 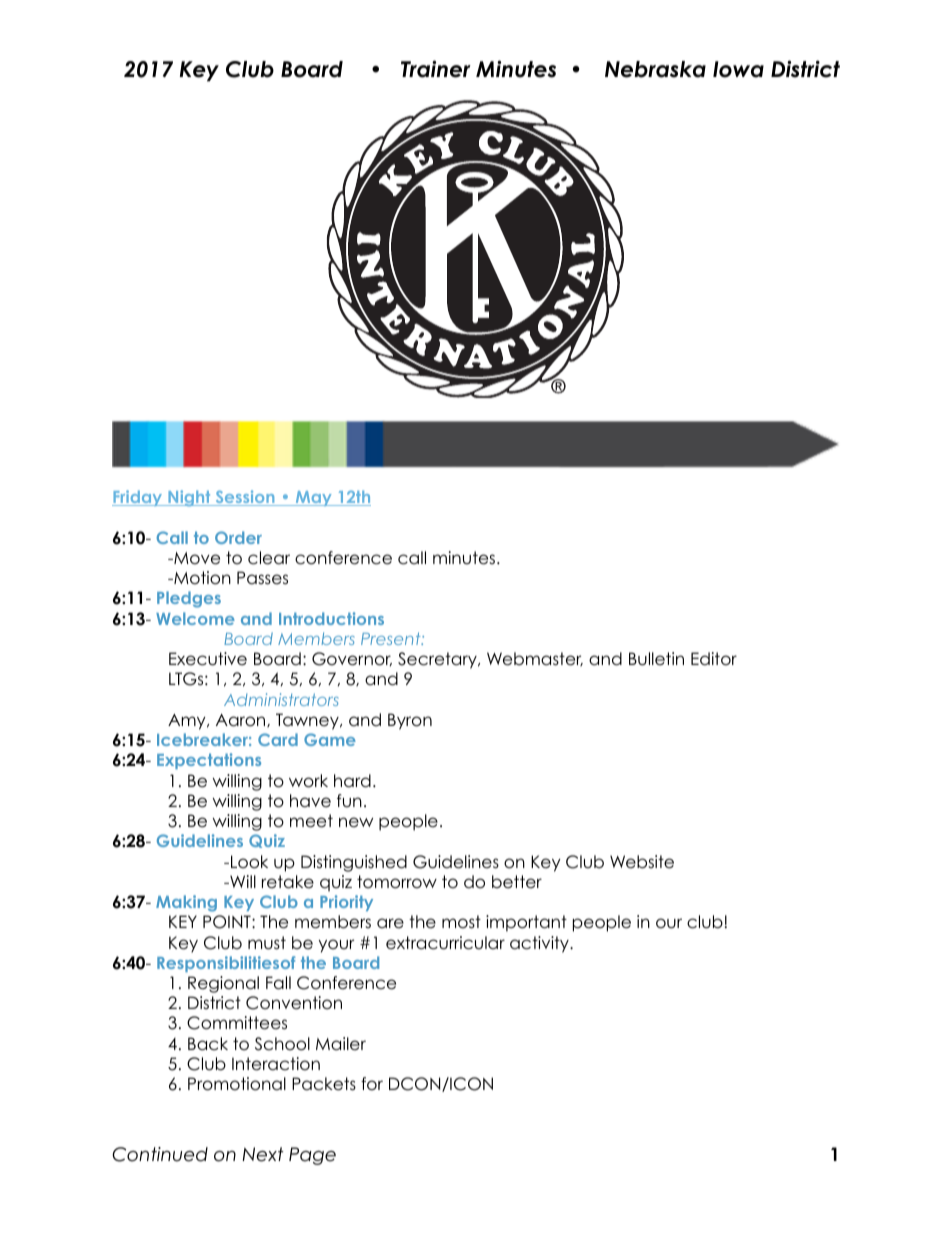 What do you see at coordinates (208, 659) in the screenshot?
I see `Executive` at bounding box center [208, 659].
